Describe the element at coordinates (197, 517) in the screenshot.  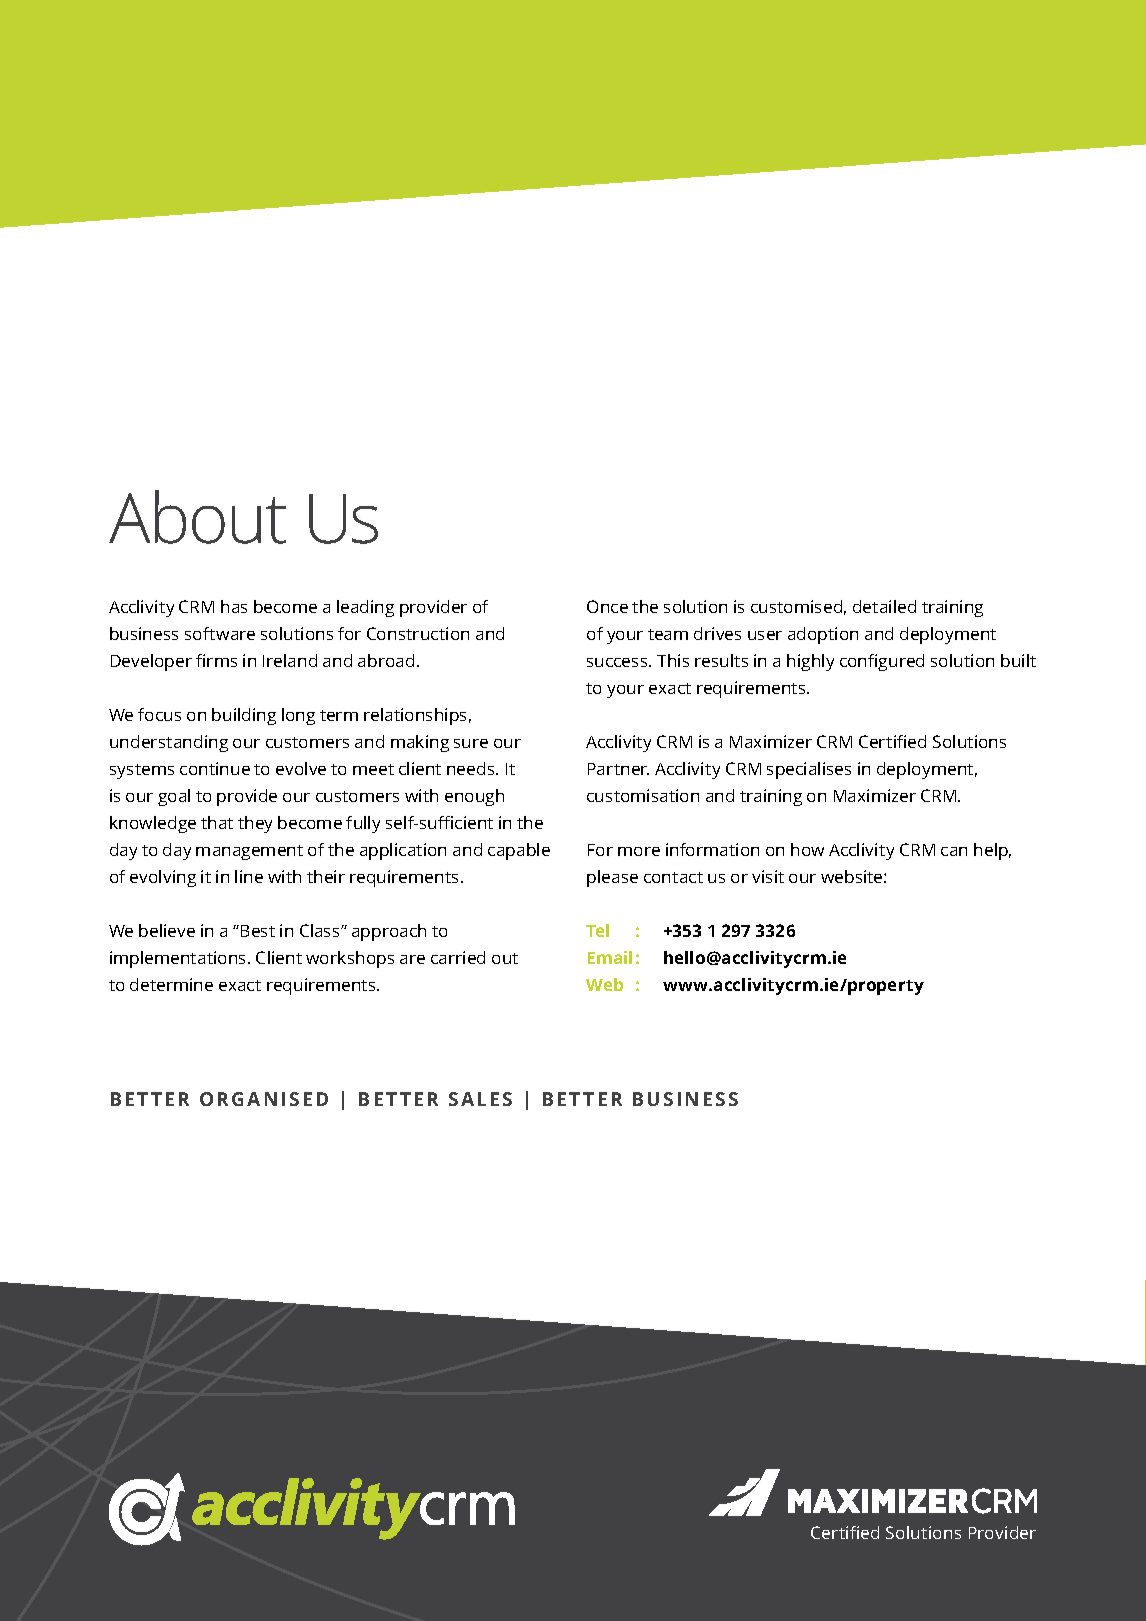
I see `About` at that location.
